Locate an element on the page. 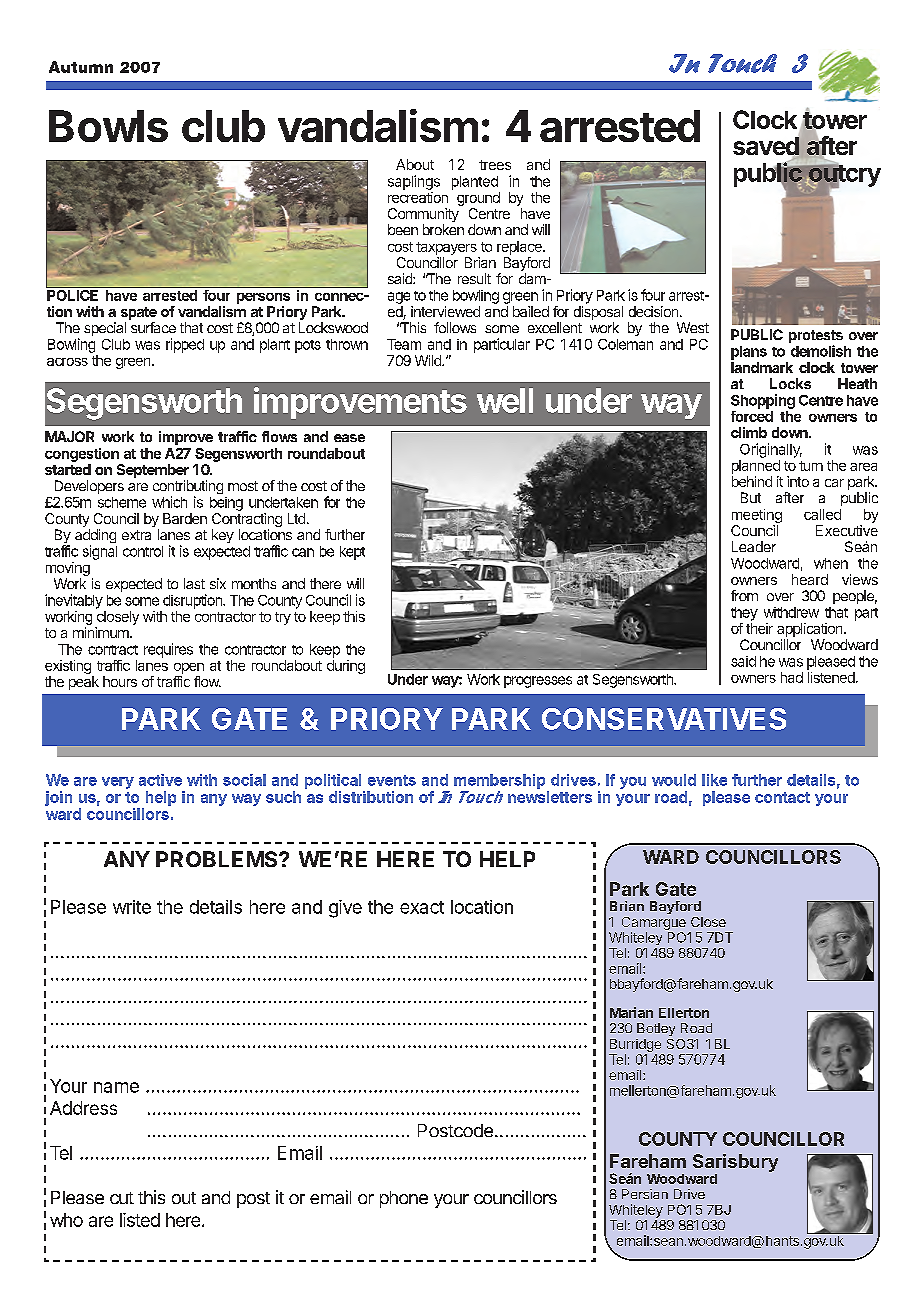 The height and width of the image is (1308, 924). their is located at coordinates (759, 628).
